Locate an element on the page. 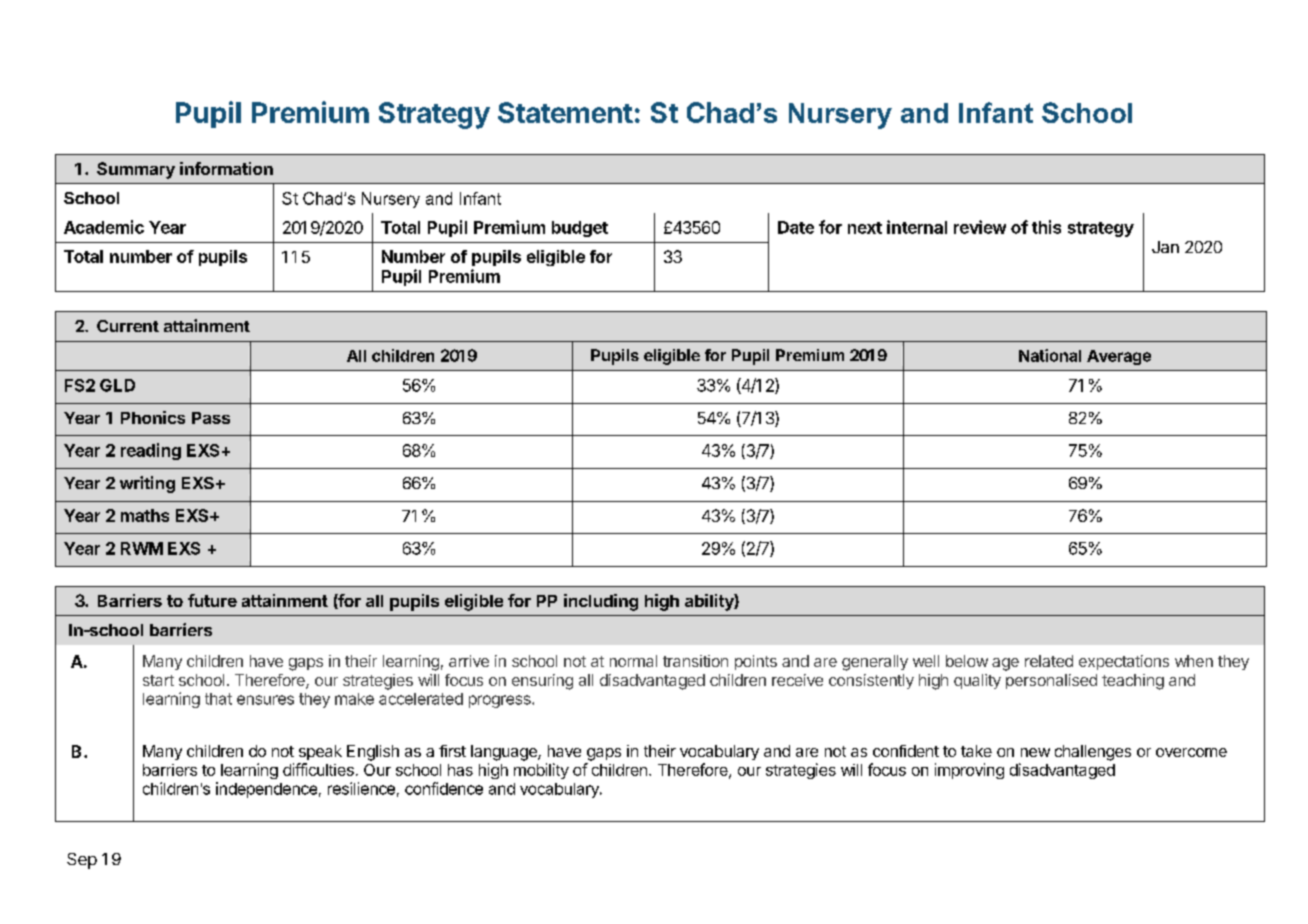 The height and width of the image is (924, 1308). Pass is located at coordinates (211, 418).
